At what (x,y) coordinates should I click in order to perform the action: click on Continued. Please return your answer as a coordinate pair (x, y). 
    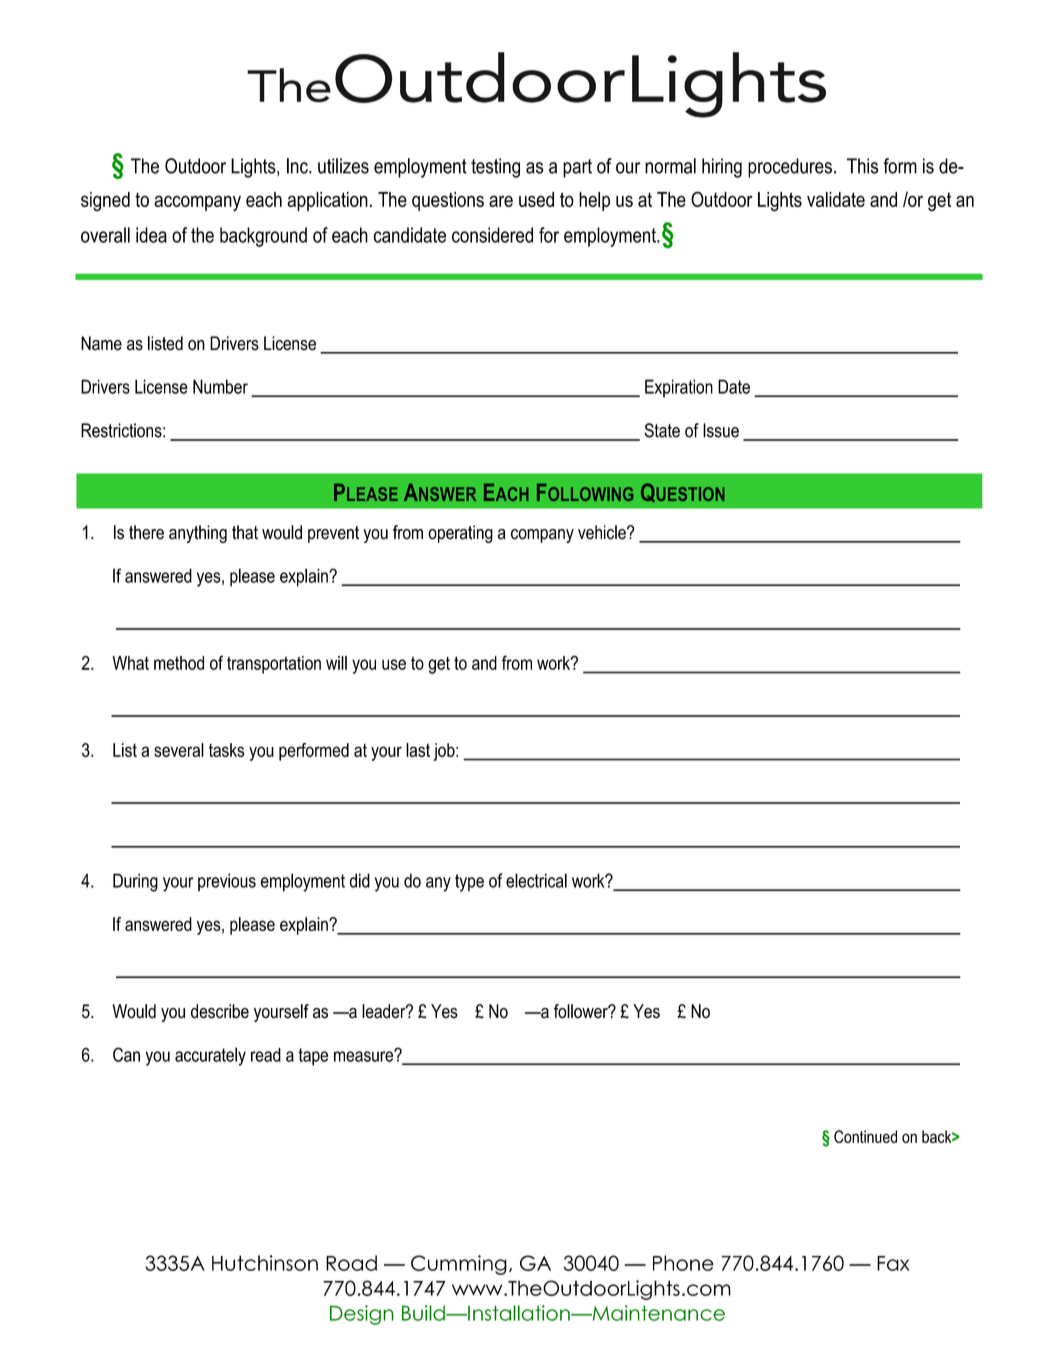
    Looking at the image, I should click on (865, 1136).
